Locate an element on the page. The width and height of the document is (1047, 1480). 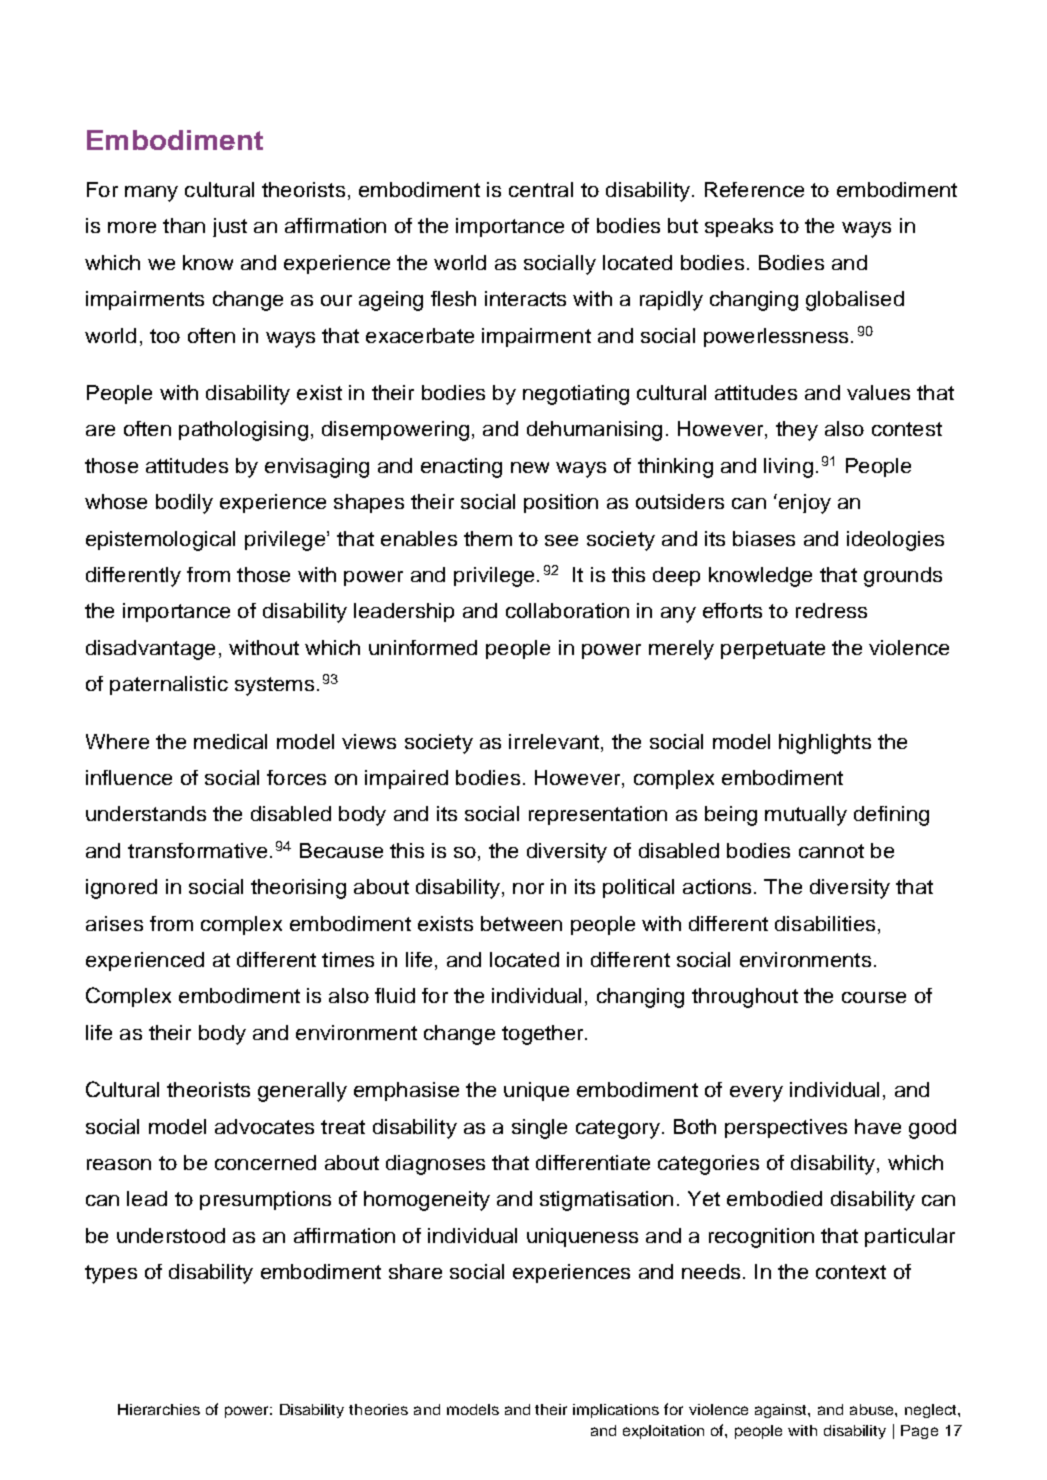
representation is located at coordinates (598, 815).
